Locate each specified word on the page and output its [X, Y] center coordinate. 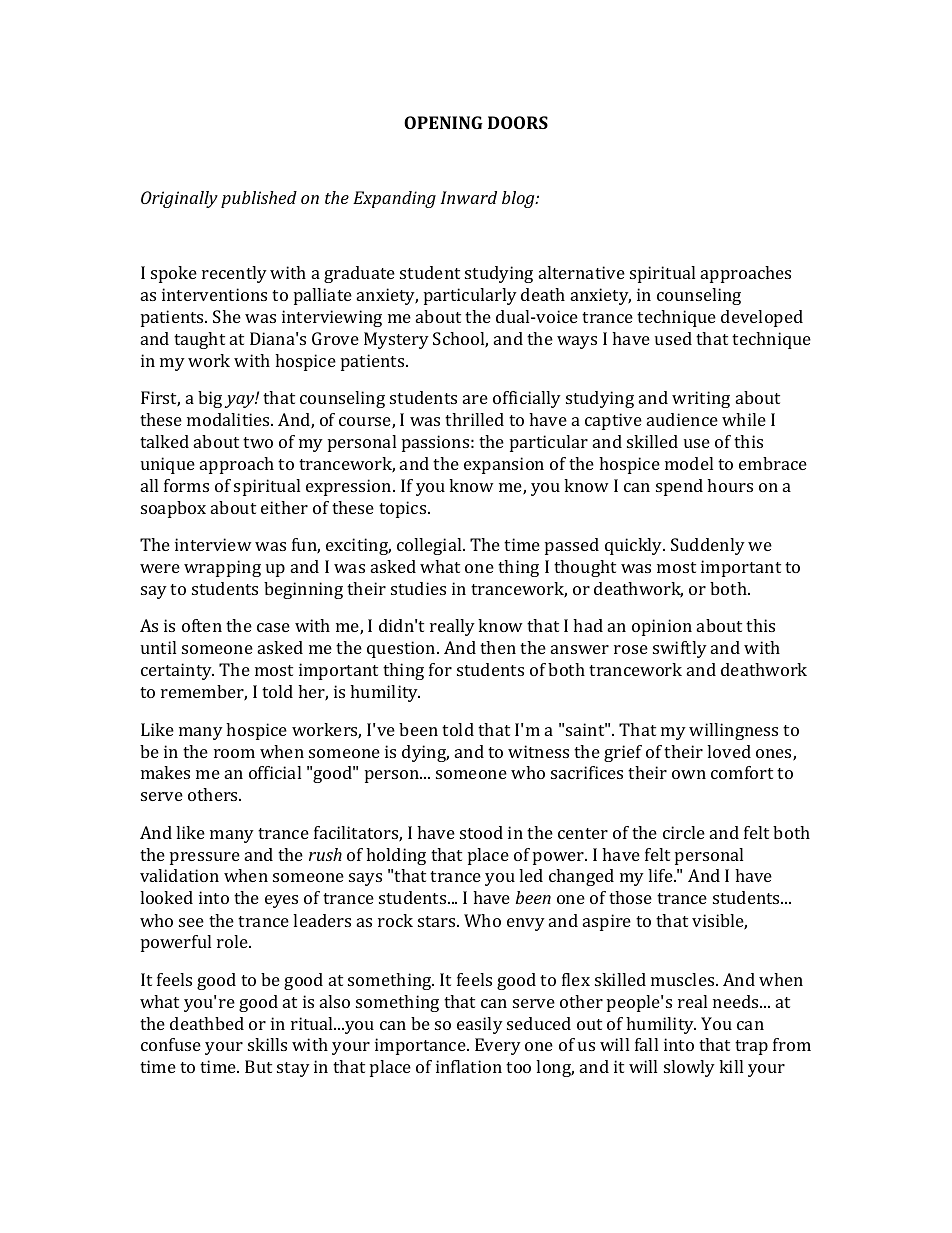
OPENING [443, 122]
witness [538, 751]
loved [729, 751]
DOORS [518, 122]
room [234, 753]
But [258, 1066]
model [689, 463]
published [259, 199]
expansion [504, 465]
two [258, 442]
